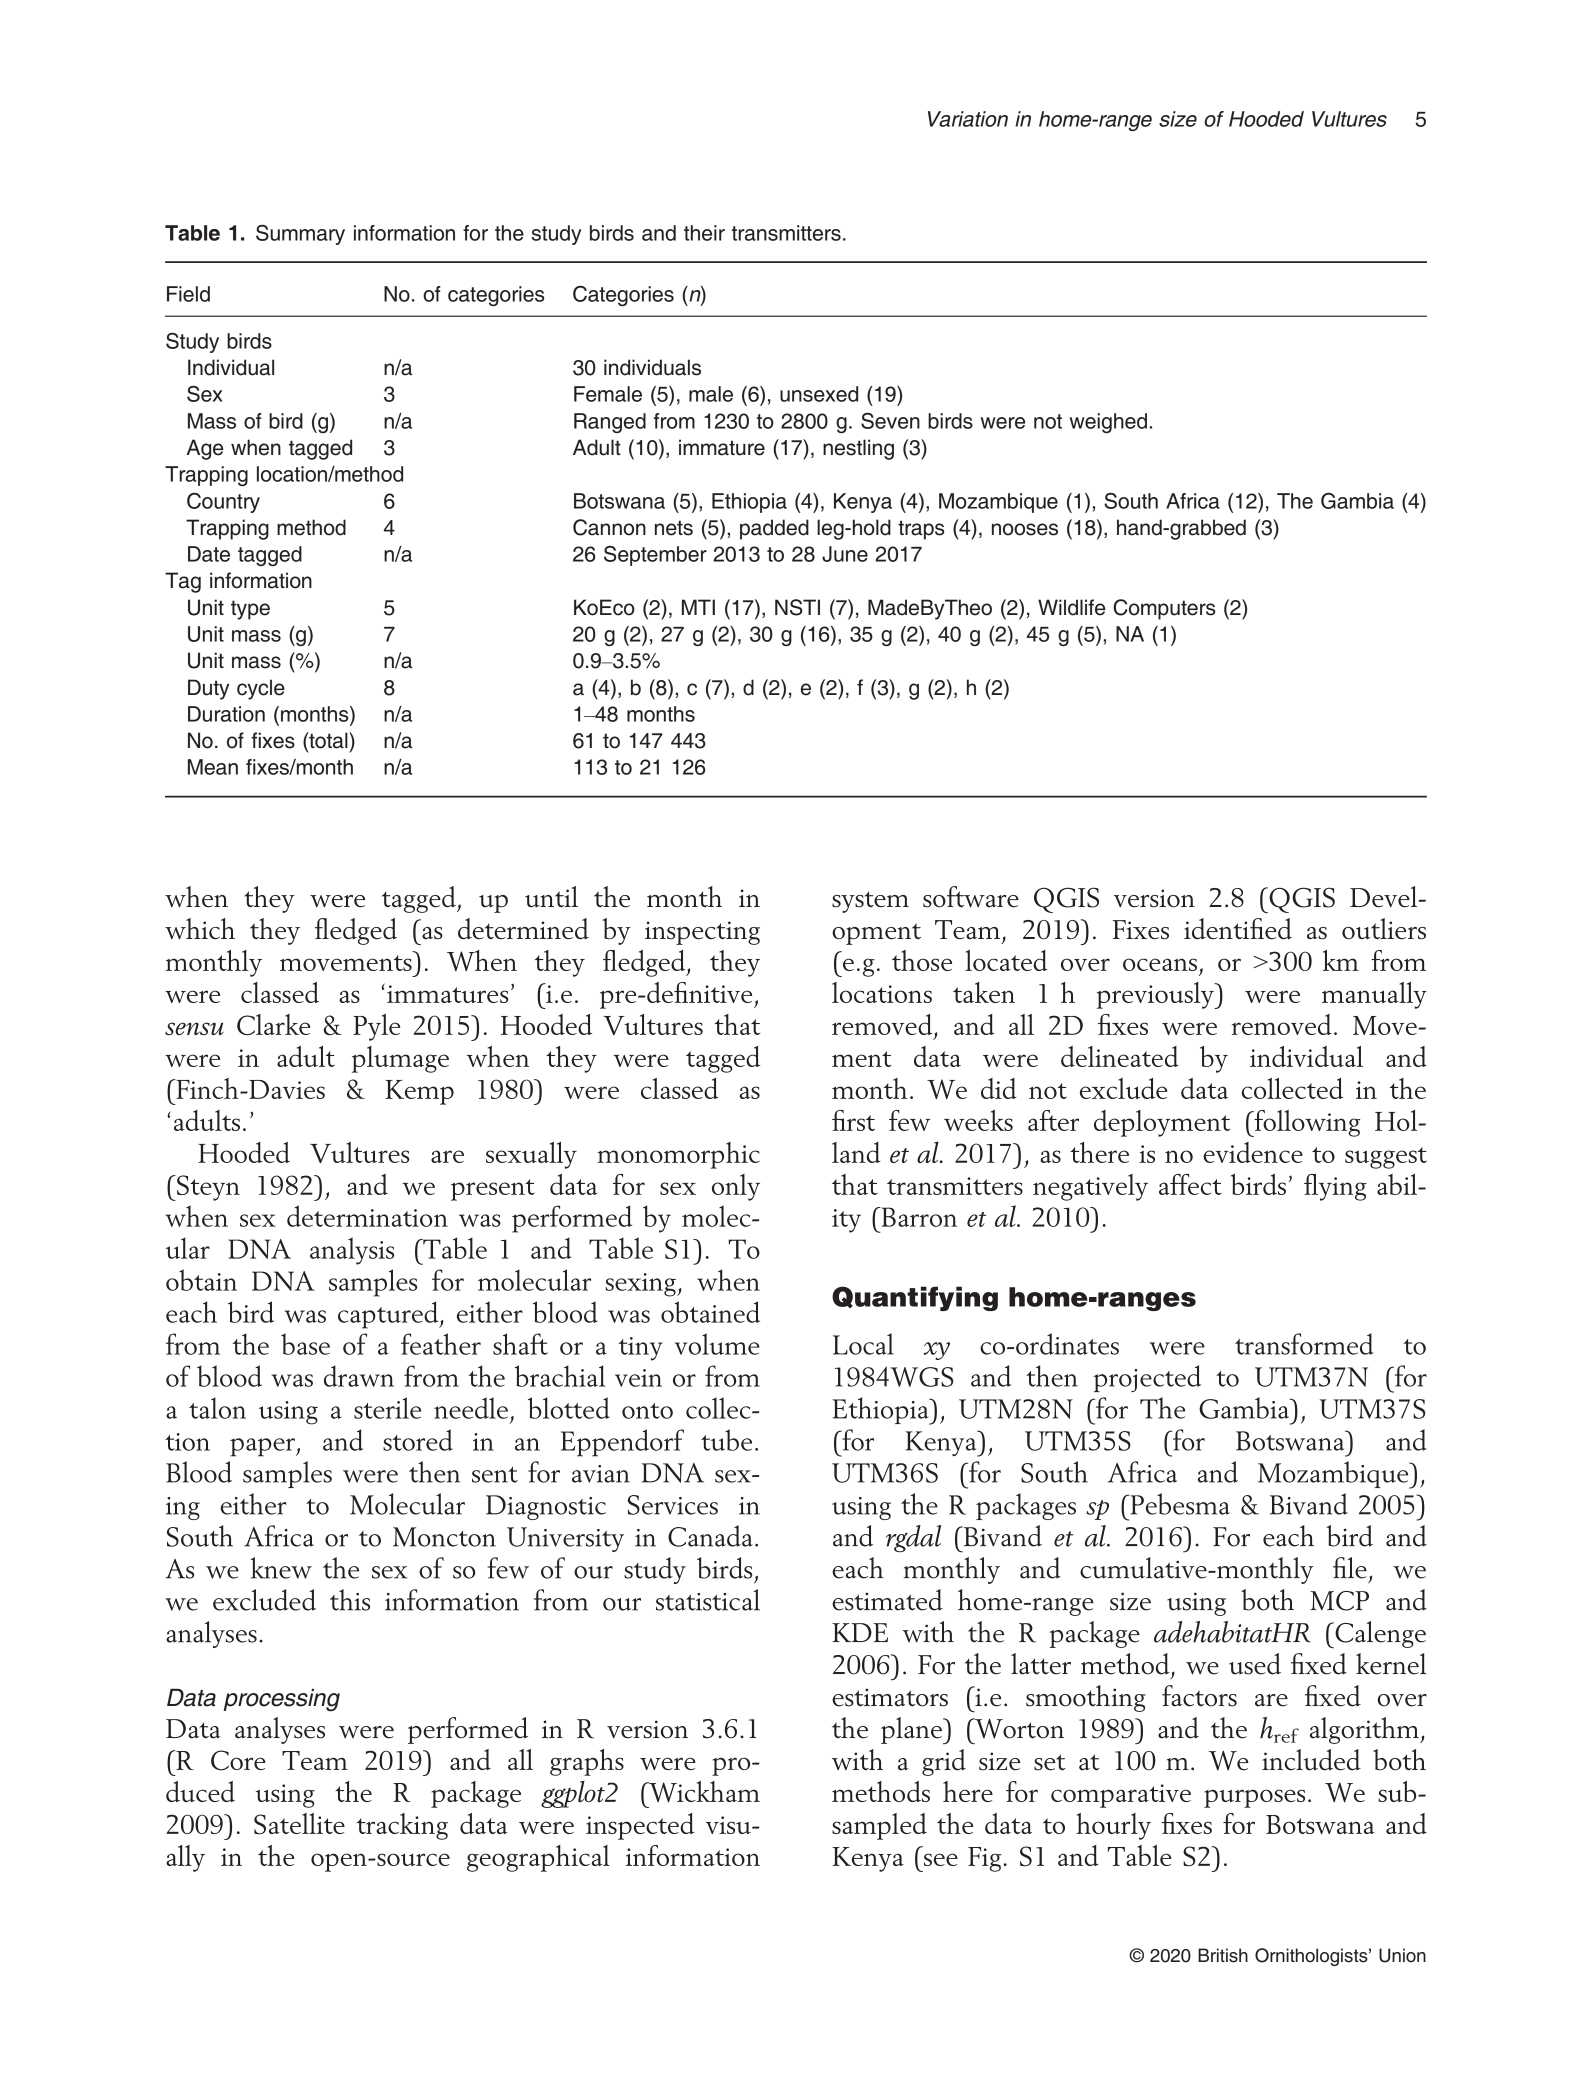 This page has height=2092, width=1592. I want to click on type, so click(250, 610).
